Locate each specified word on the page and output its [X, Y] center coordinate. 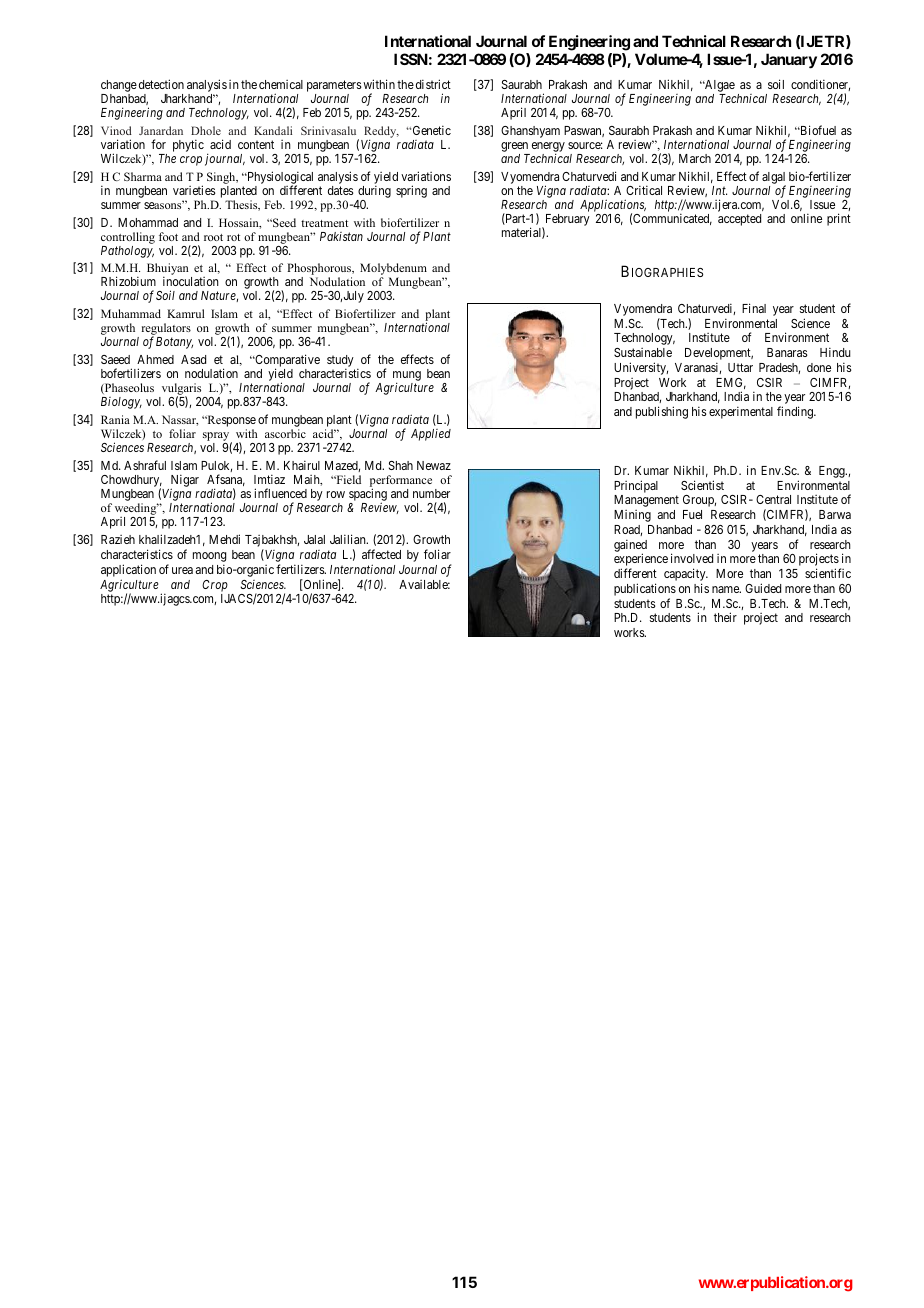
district [433, 84]
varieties [194, 190]
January [789, 61]
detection [161, 84]
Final [754, 308]
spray [217, 438]
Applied [431, 435]
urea [182, 570]
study [341, 362]
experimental [741, 412]
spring [411, 191]
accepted [739, 220]
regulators [166, 330]
